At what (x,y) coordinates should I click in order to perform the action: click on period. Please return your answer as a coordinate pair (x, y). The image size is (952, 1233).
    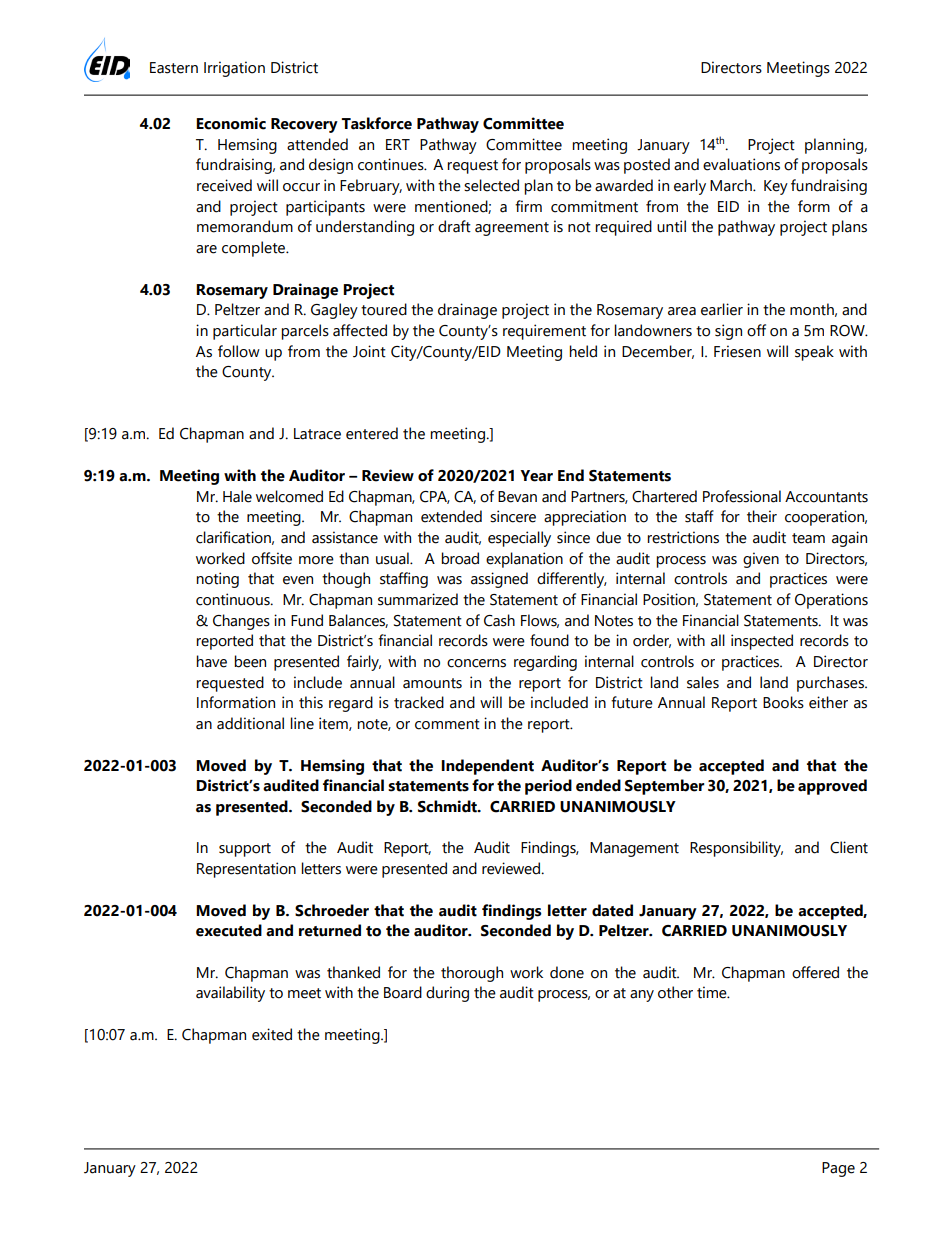
    Looking at the image, I should click on (548, 787).
